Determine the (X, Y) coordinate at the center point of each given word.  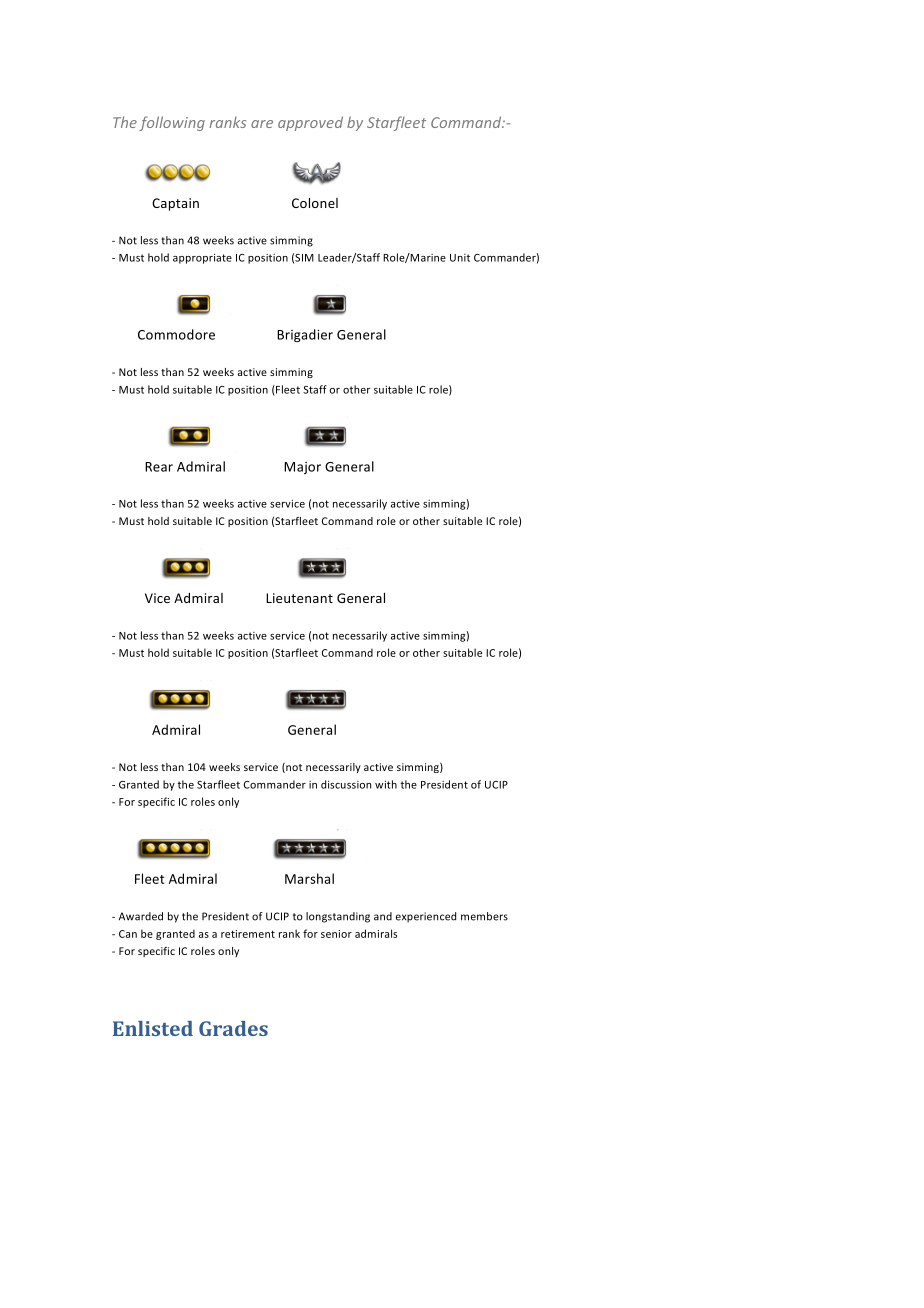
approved (310, 123)
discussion (346, 784)
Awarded (141, 916)
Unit (460, 258)
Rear (159, 467)
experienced (426, 917)
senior (336, 934)
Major (302, 468)
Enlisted (153, 1028)
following (172, 123)
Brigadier (305, 335)
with (386, 784)
